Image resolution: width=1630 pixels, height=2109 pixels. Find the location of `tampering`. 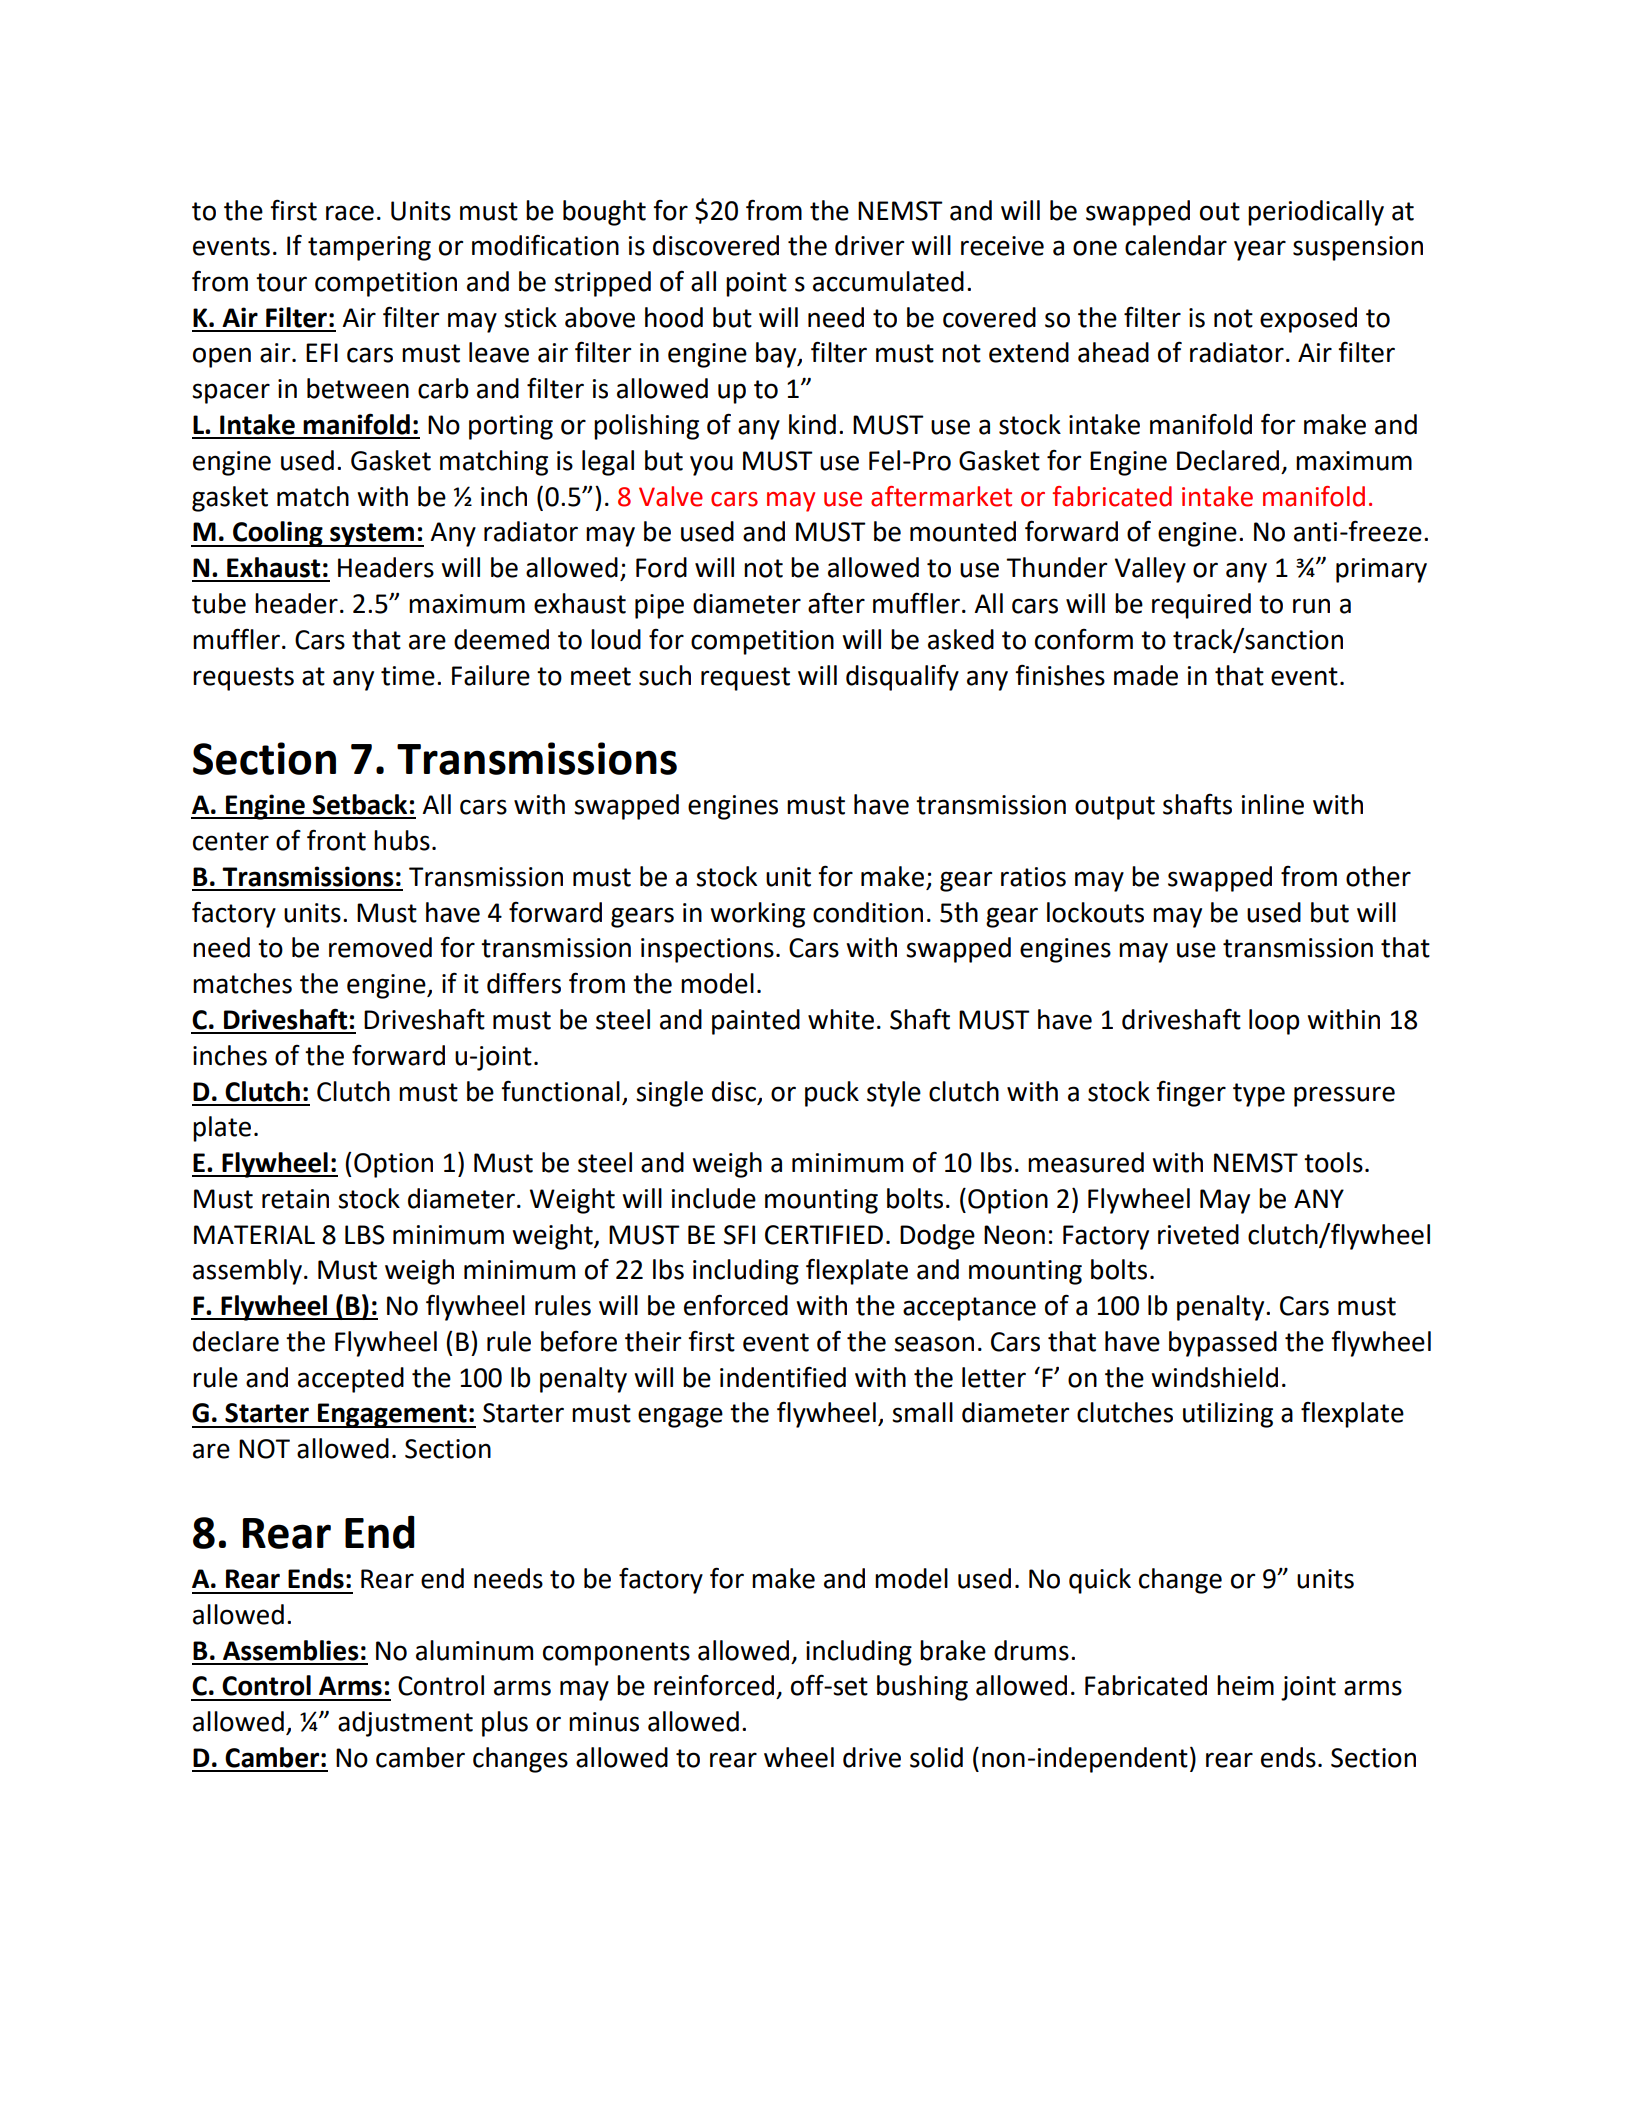

tampering is located at coordinates (369, 248).
